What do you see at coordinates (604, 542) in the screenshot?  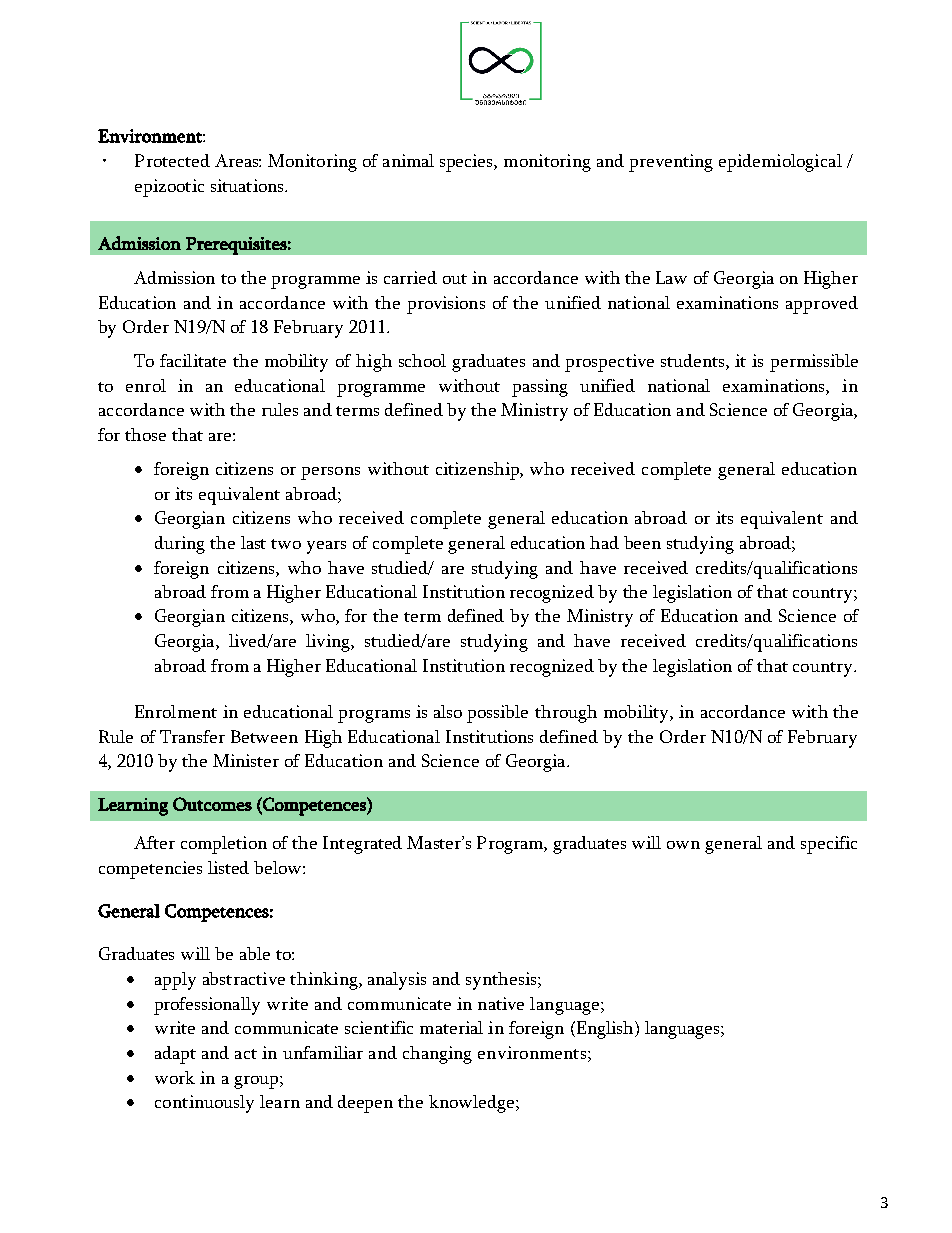 I see `had` at bounding box center [604, 542].
